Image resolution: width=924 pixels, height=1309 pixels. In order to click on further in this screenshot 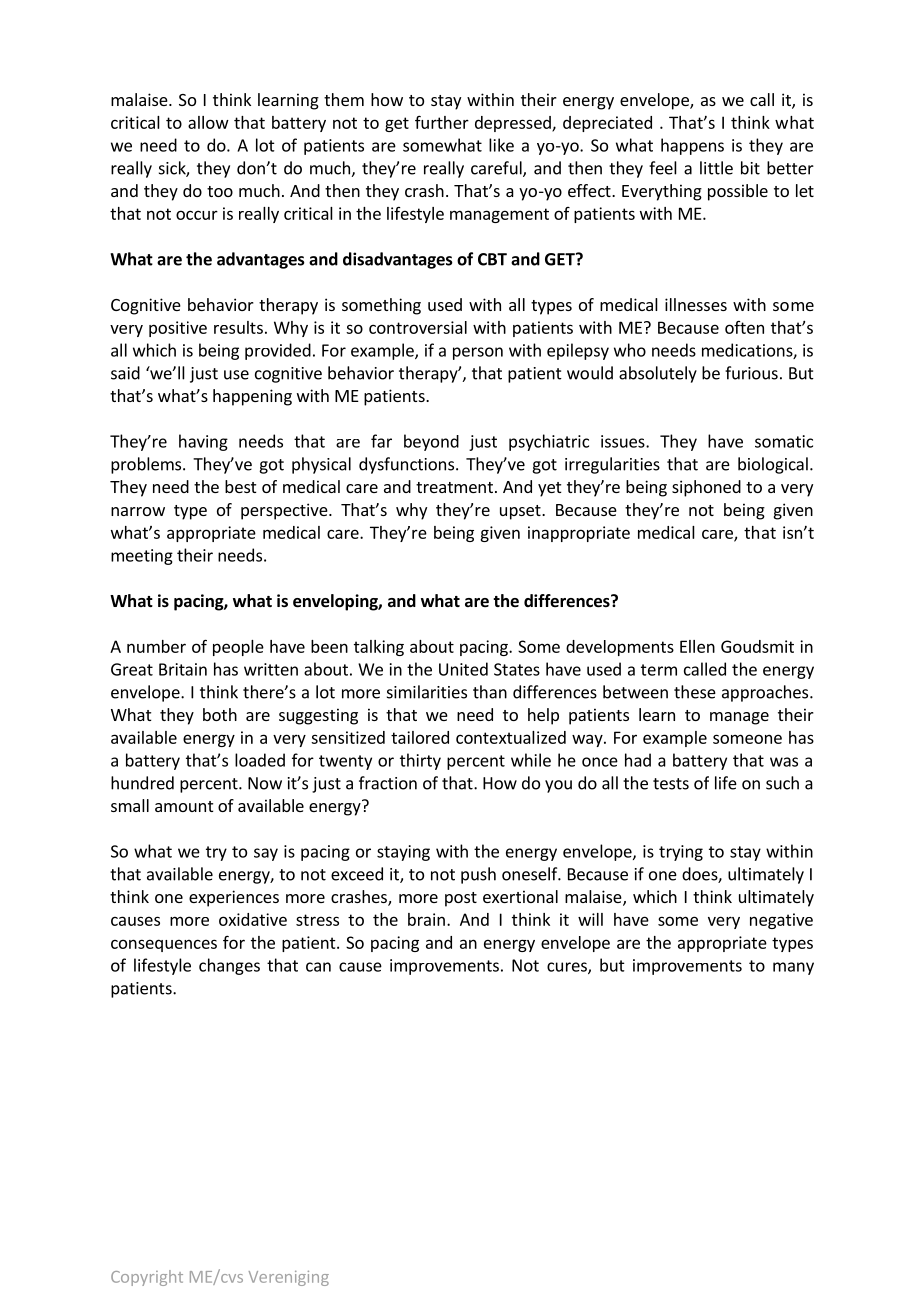, I will do `click(442, 122)`.
